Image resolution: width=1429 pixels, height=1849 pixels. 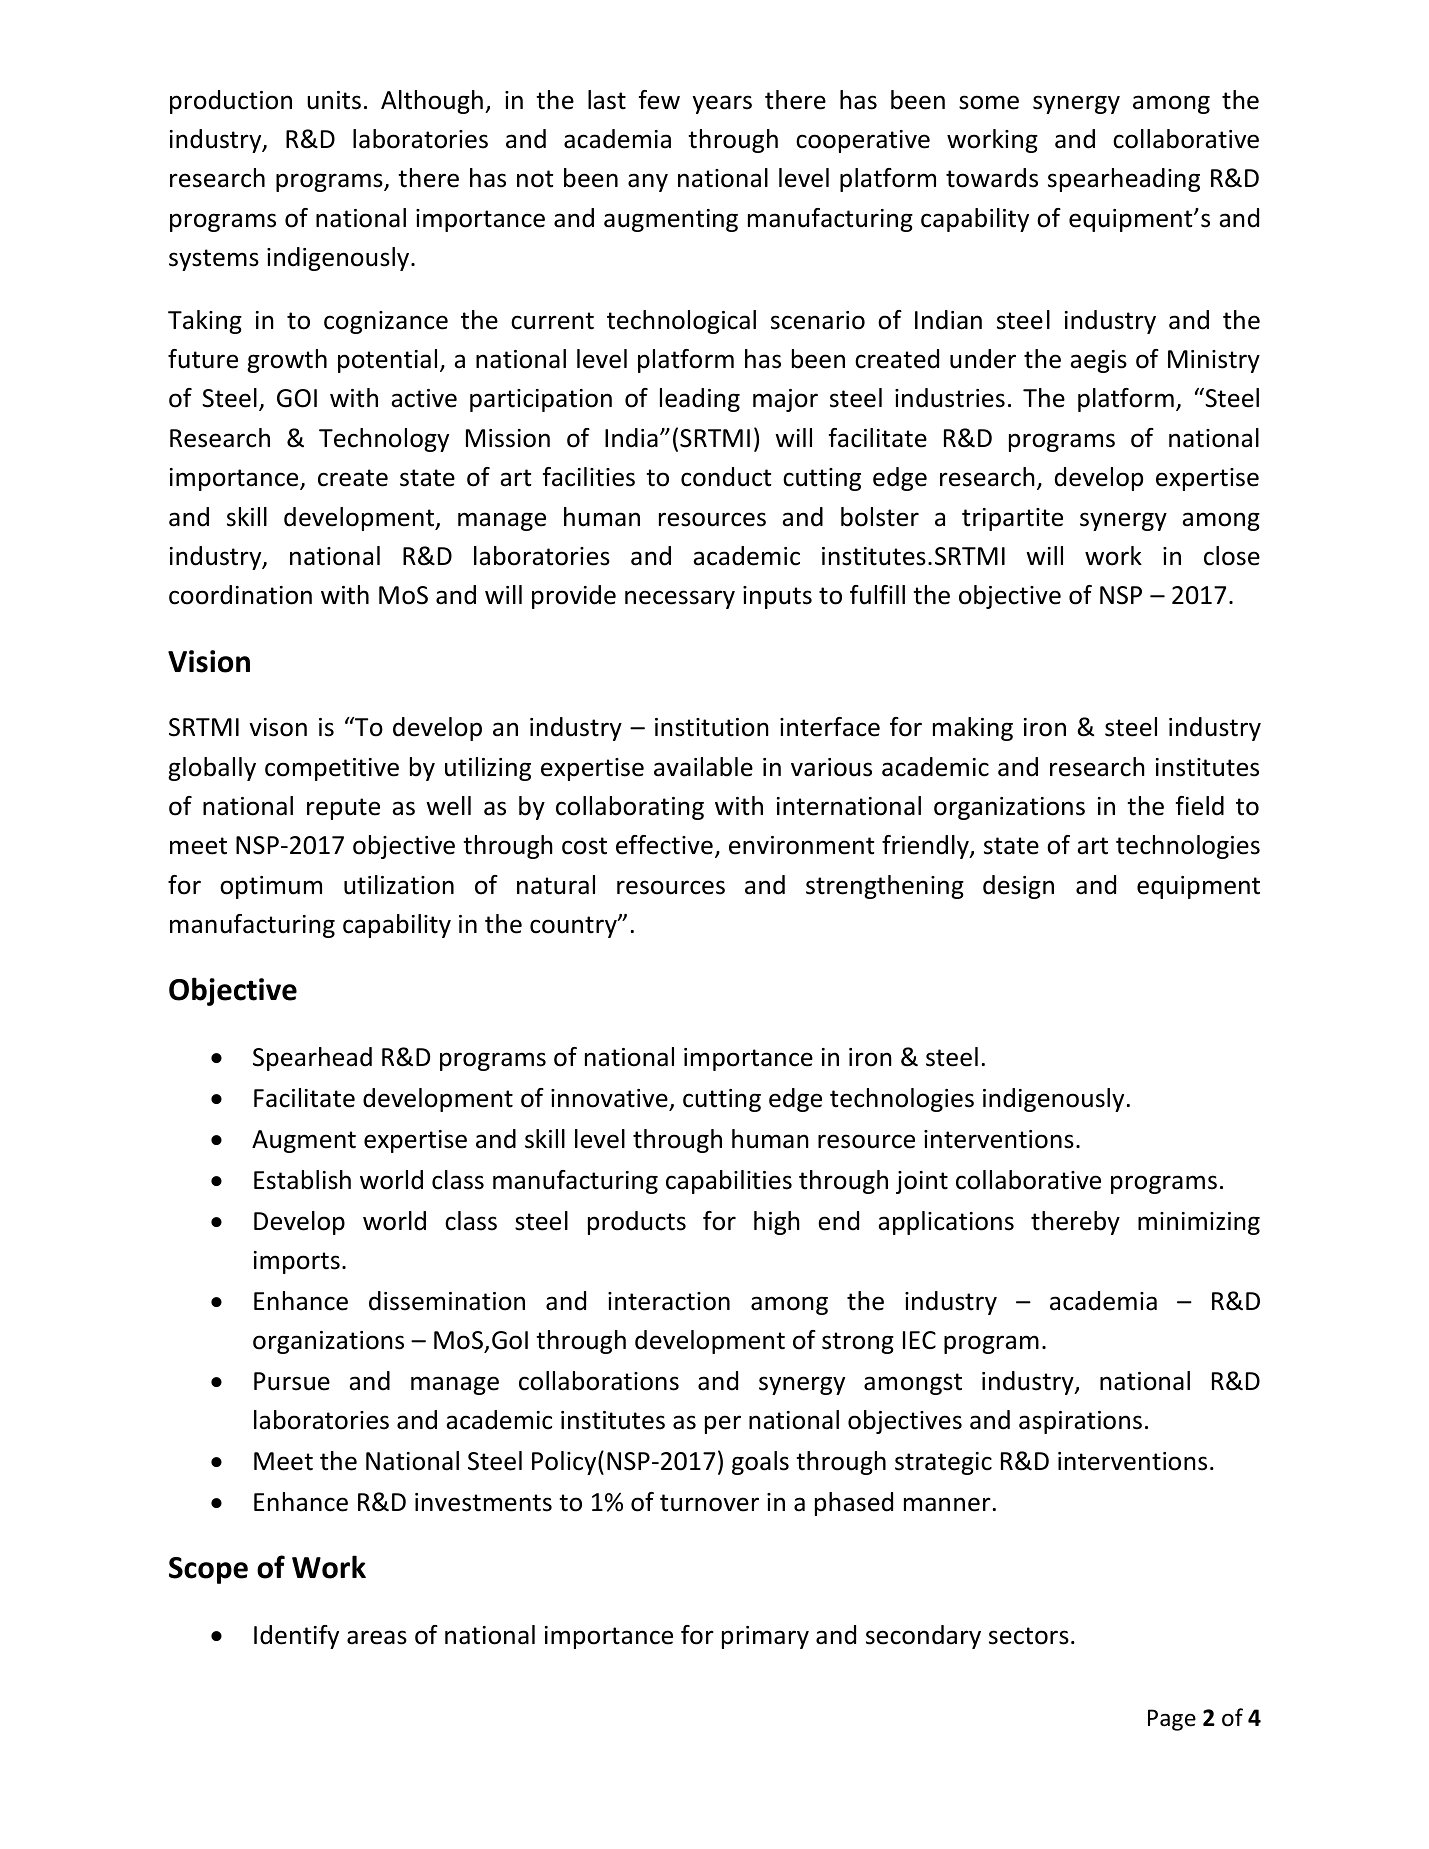 I want to click on making, so click(x=973, y=729).
